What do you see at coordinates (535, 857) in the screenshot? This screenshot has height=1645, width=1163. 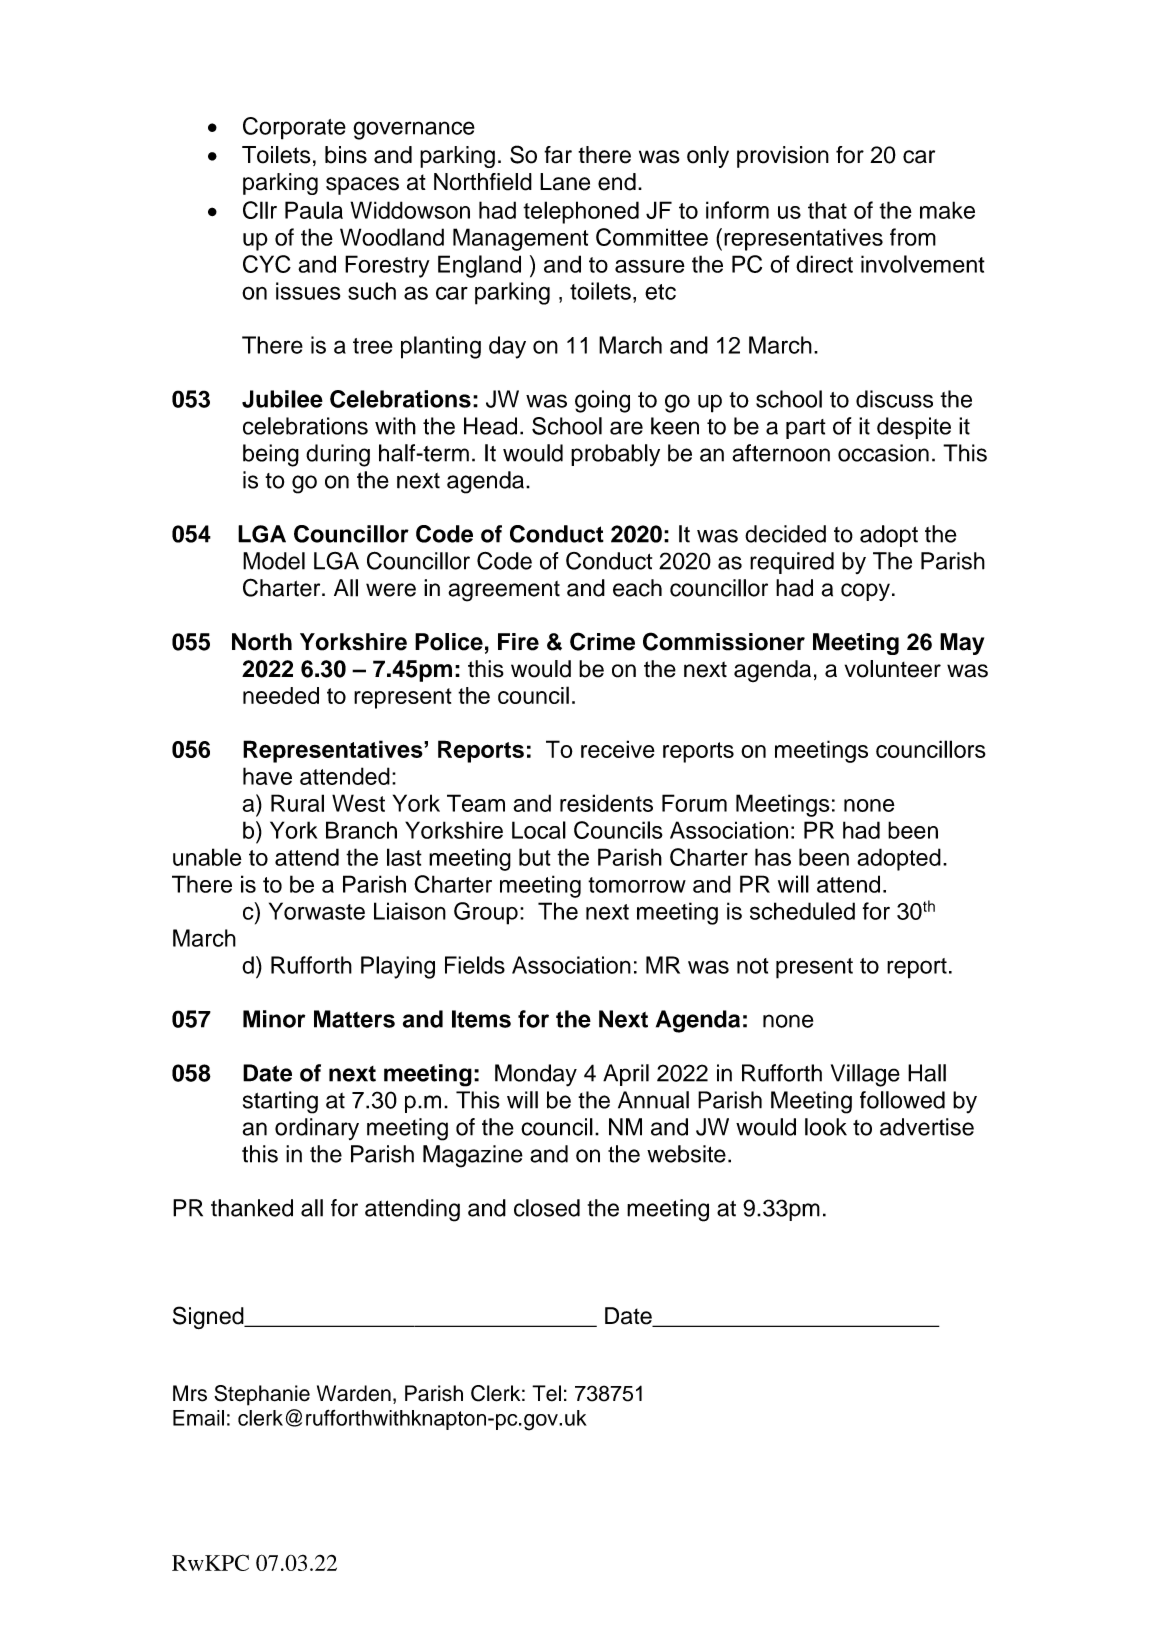 I see `but` at bounding box center [535, 857].
